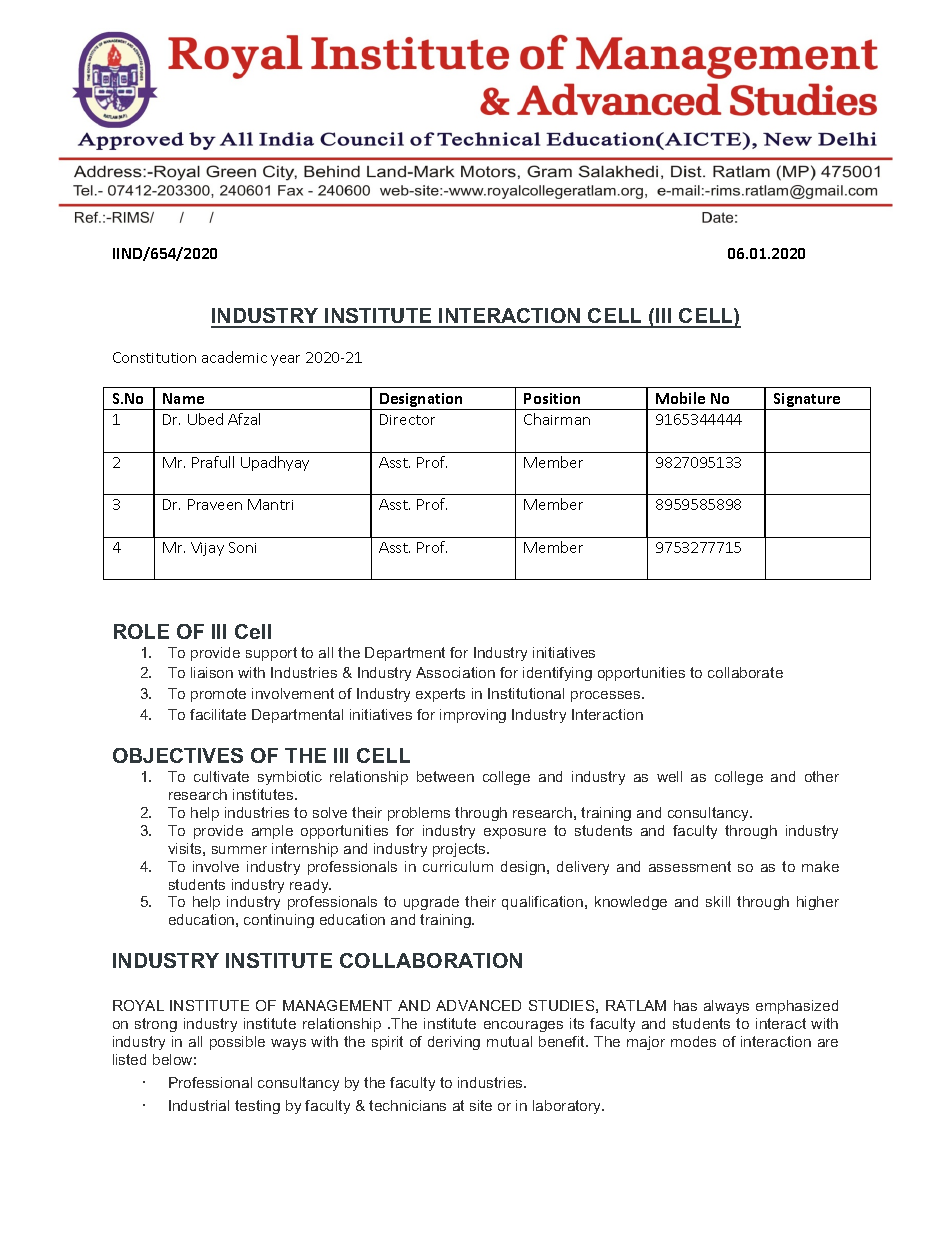 Image resolution: width=952 pixels, height=1233 pixels. Describe the element at coordinates (199, 1105) in the image. I see `Industrial` at that location.
